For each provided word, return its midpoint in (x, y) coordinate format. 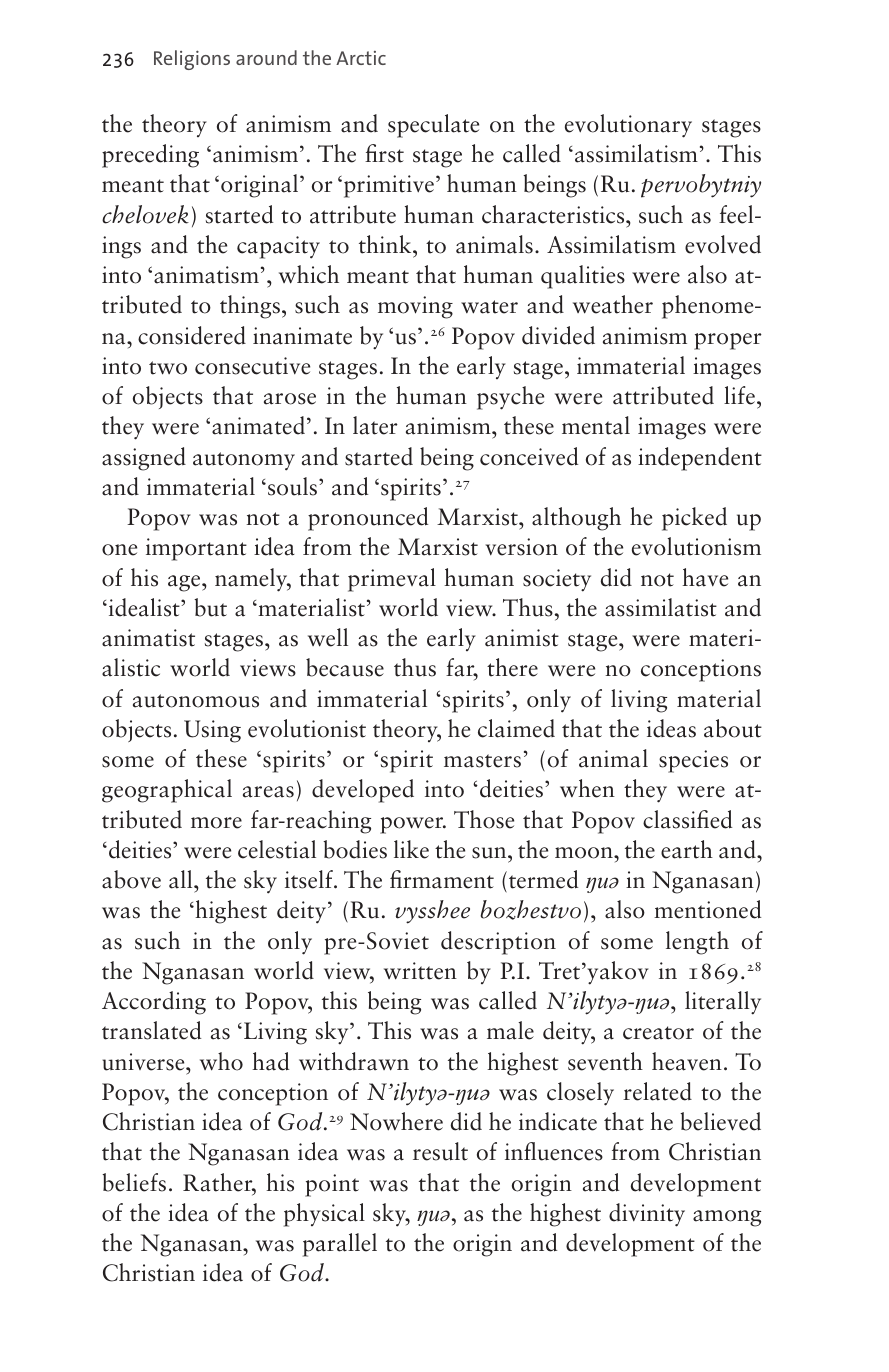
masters (482, 761)
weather (613, 304)
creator (658, 1033)
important (196, 549)
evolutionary (628, 126)
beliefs (134, 1182)
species (693, 761)
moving (415, 307)
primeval (392, 580)
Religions (192, 60)
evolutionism (696, 546)
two (168, 368)
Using (212, 731)
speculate (433, 126)
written (420, 971)
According (154, 1003)
